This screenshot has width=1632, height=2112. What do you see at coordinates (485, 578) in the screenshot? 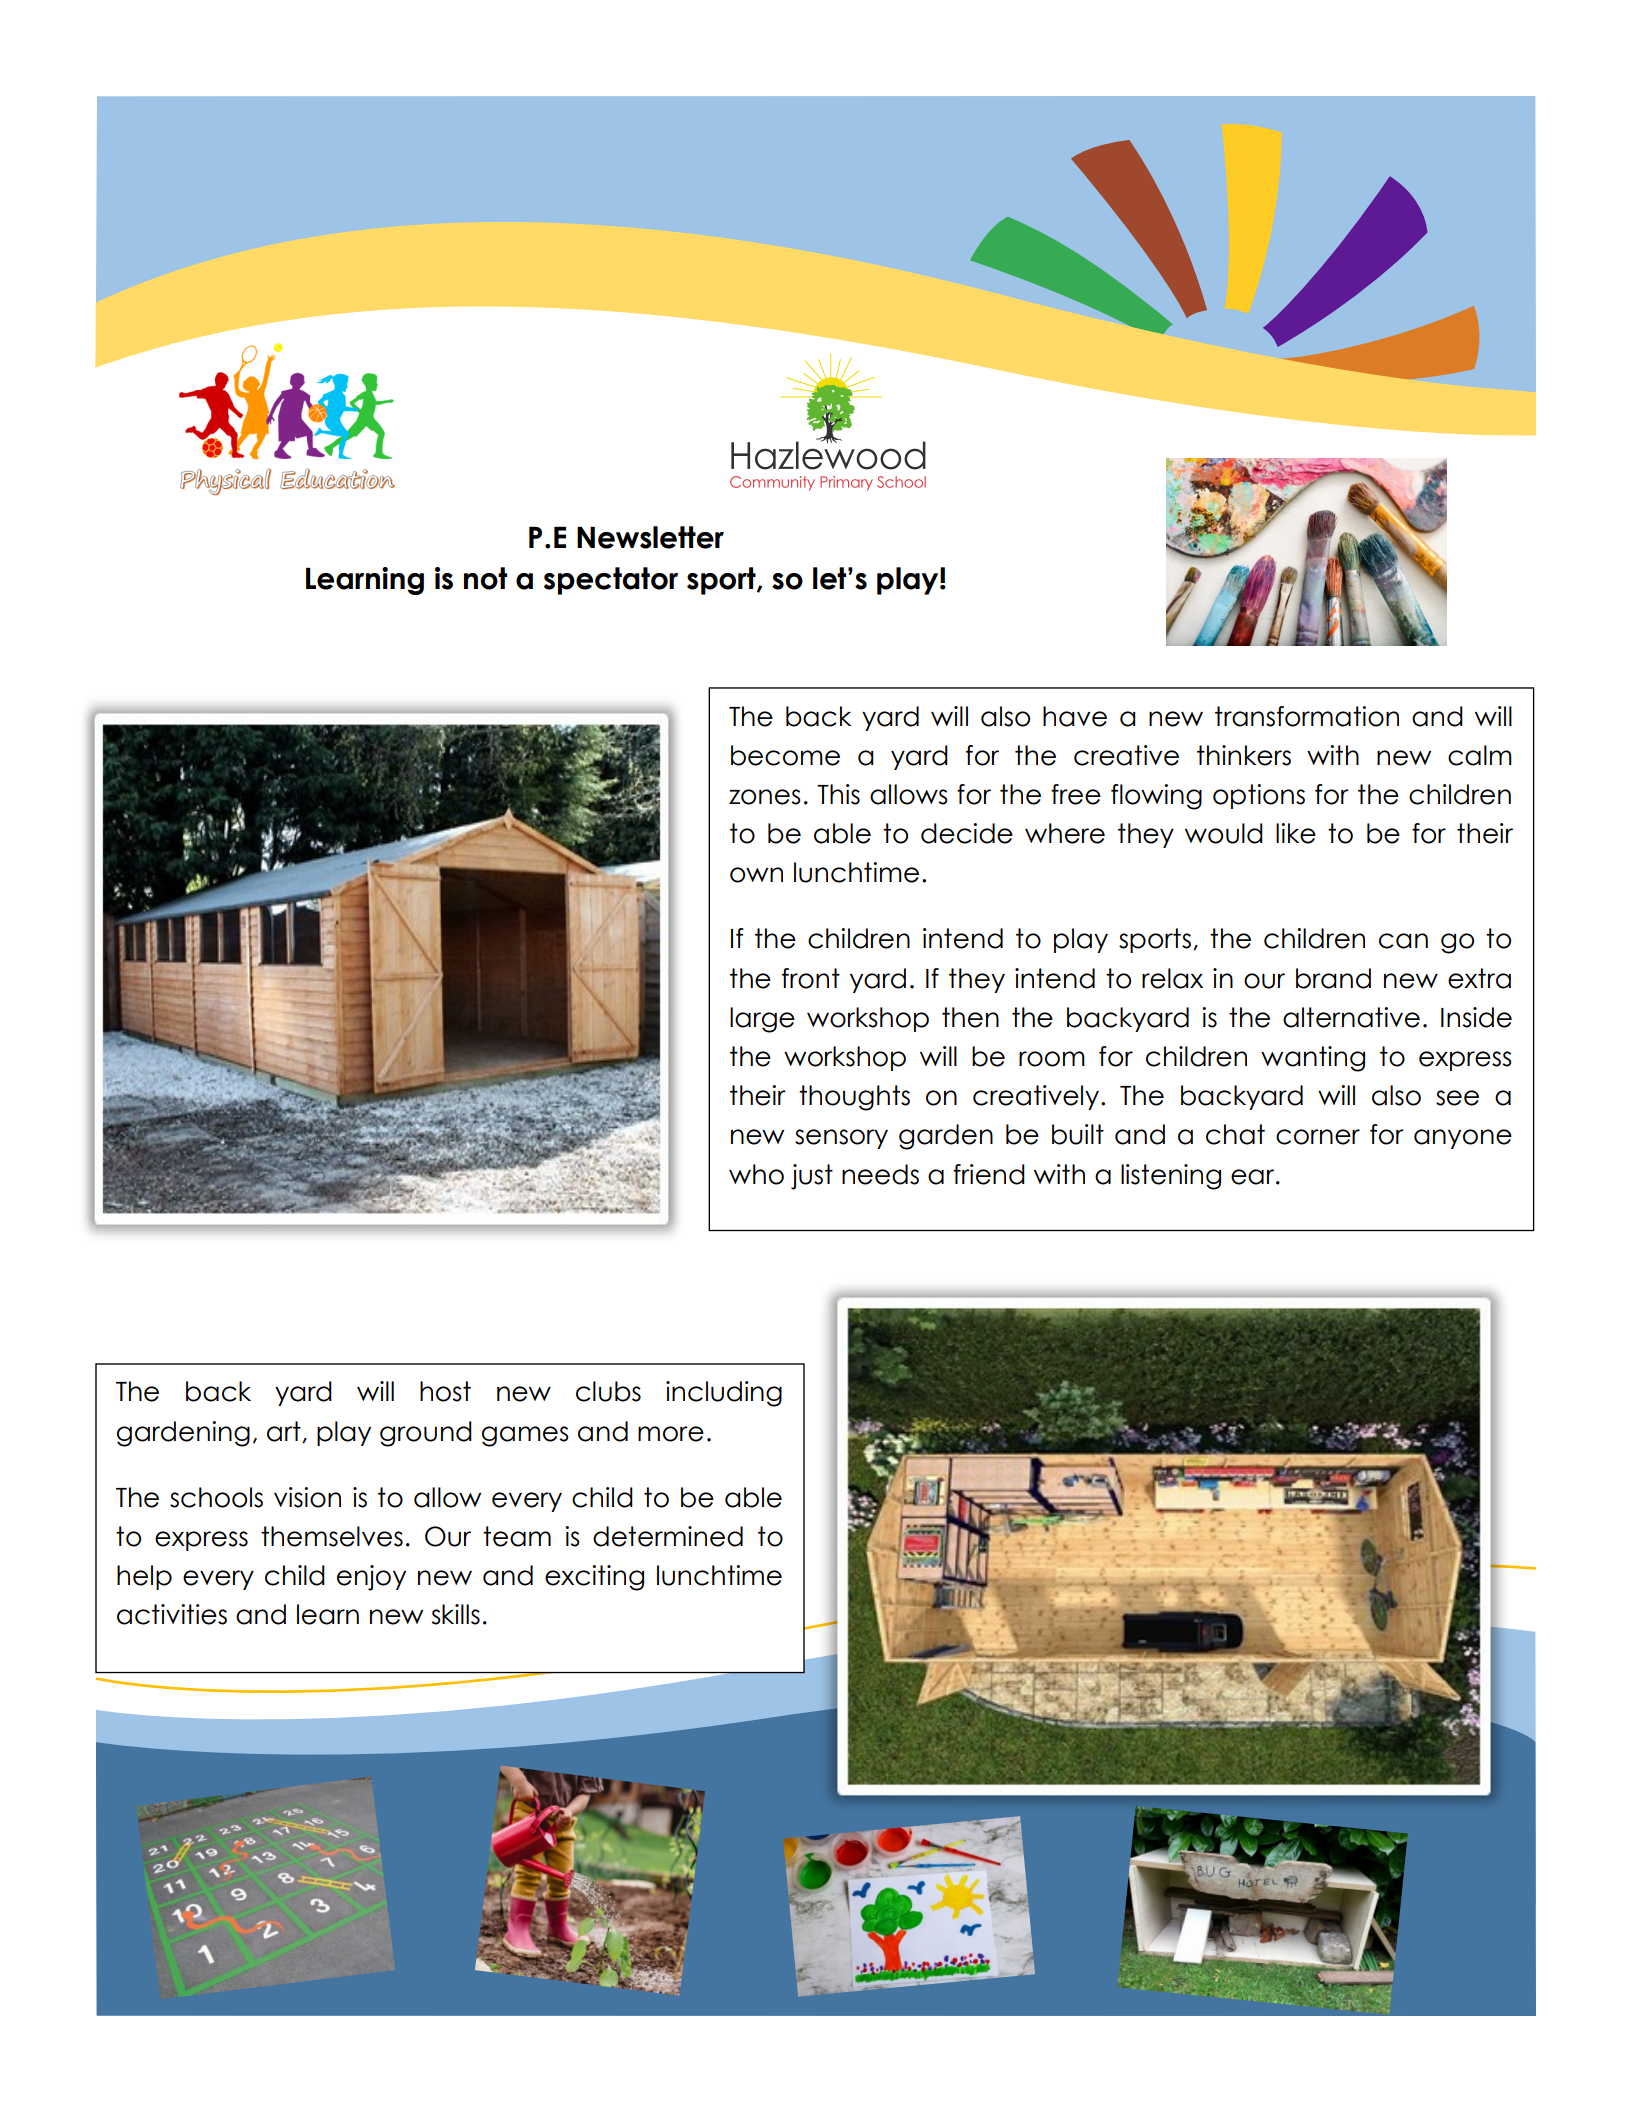
I see `not` at bounding box center [485, 578].
